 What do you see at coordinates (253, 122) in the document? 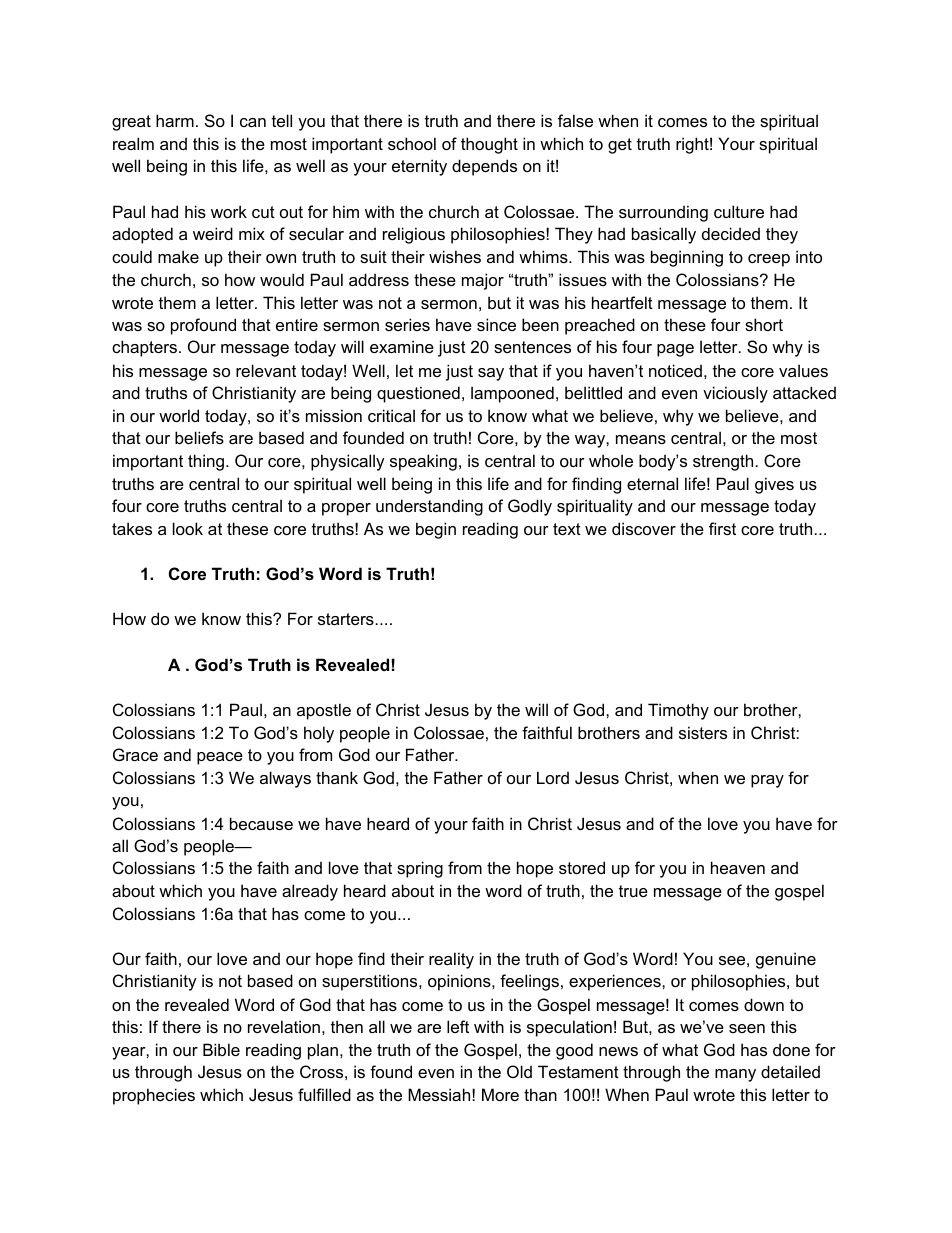
I see `can` at bounding box center [253, 122].
